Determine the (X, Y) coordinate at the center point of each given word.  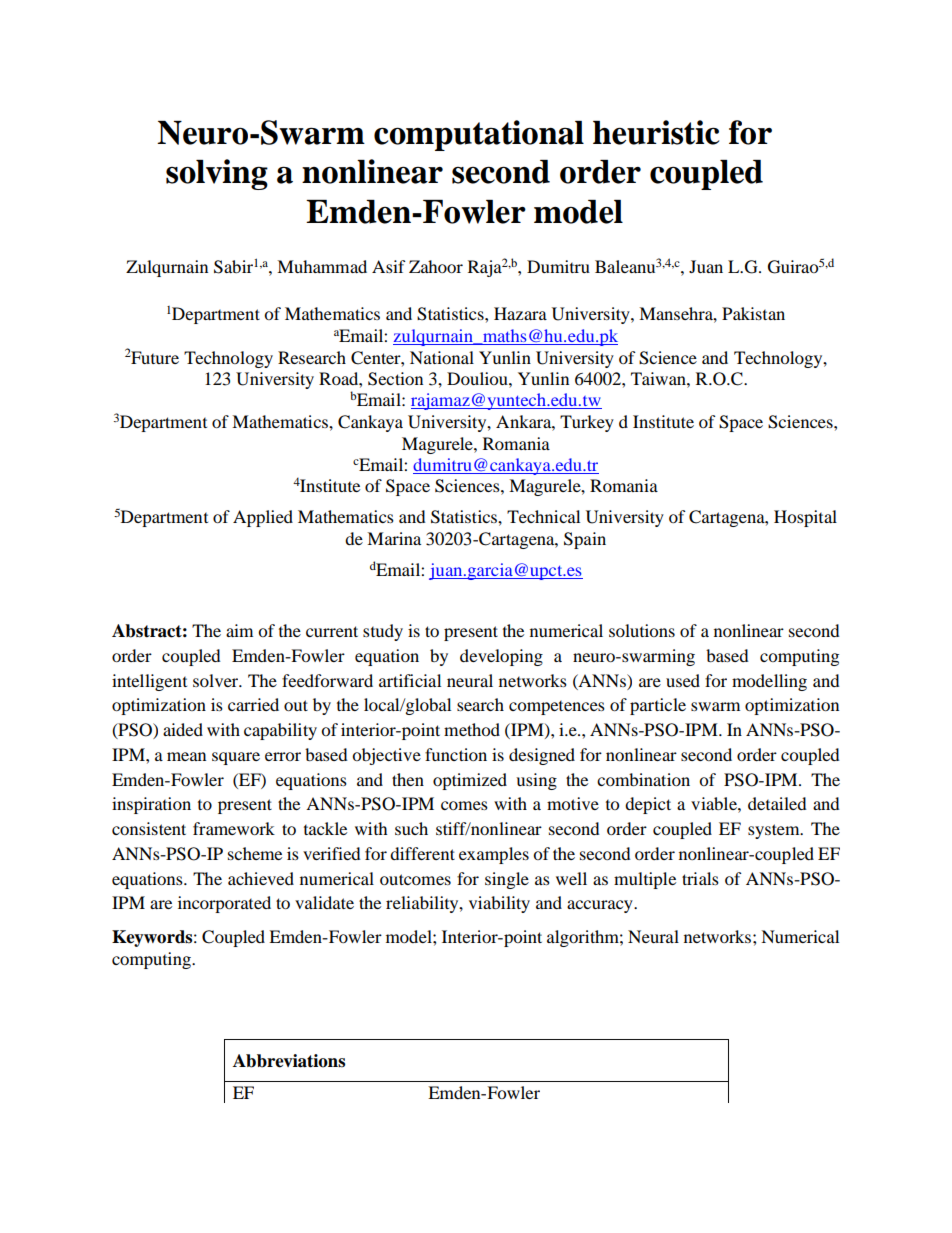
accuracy (601, 906)
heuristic (656, 132)
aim (239, 630)
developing (501, 657)
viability (499, 904)
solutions (642, 630)
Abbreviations (289, 1061)
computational (479, 135)
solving (217, 174)
